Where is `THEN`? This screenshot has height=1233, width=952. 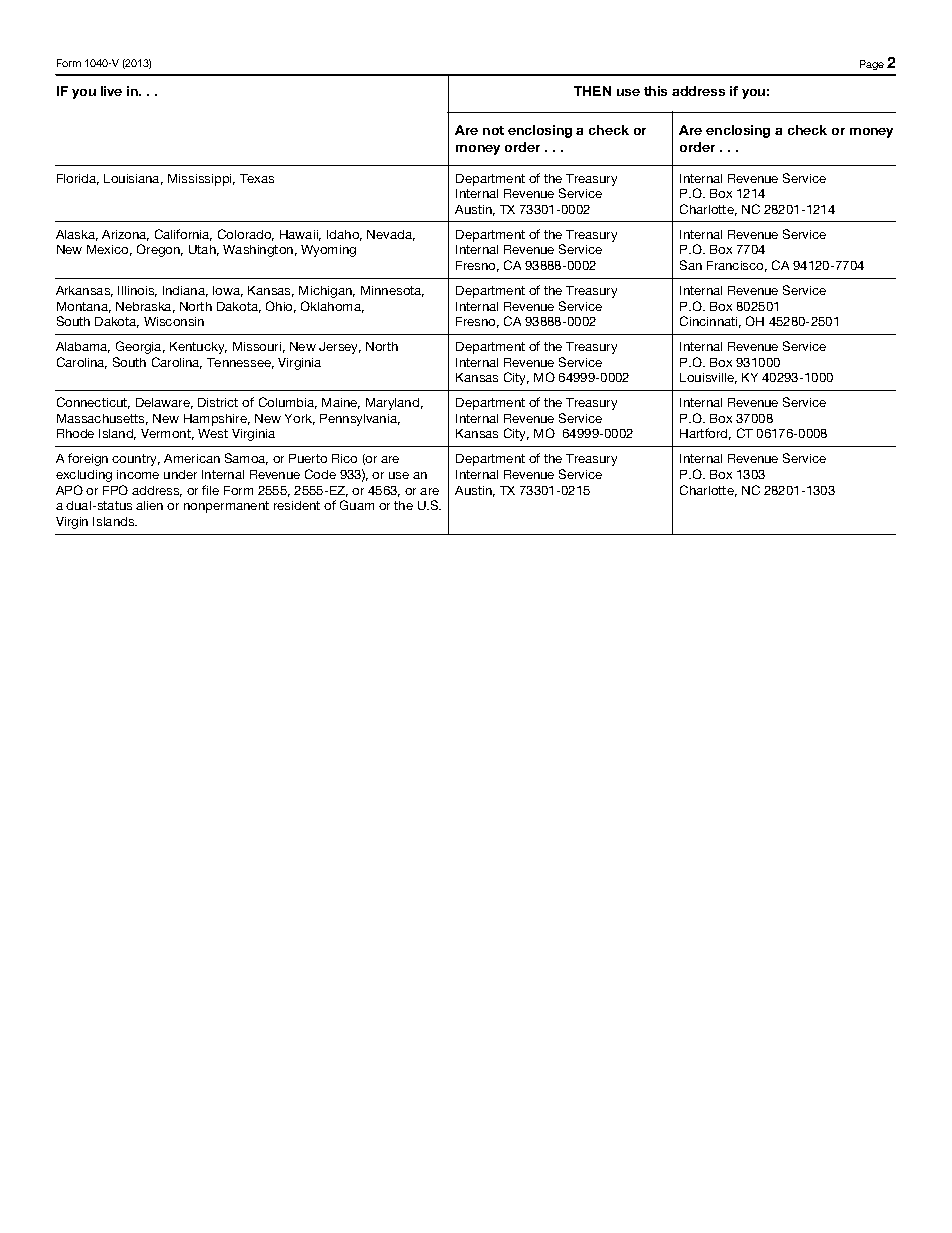
THEN is located at coordinates (592, 91).
